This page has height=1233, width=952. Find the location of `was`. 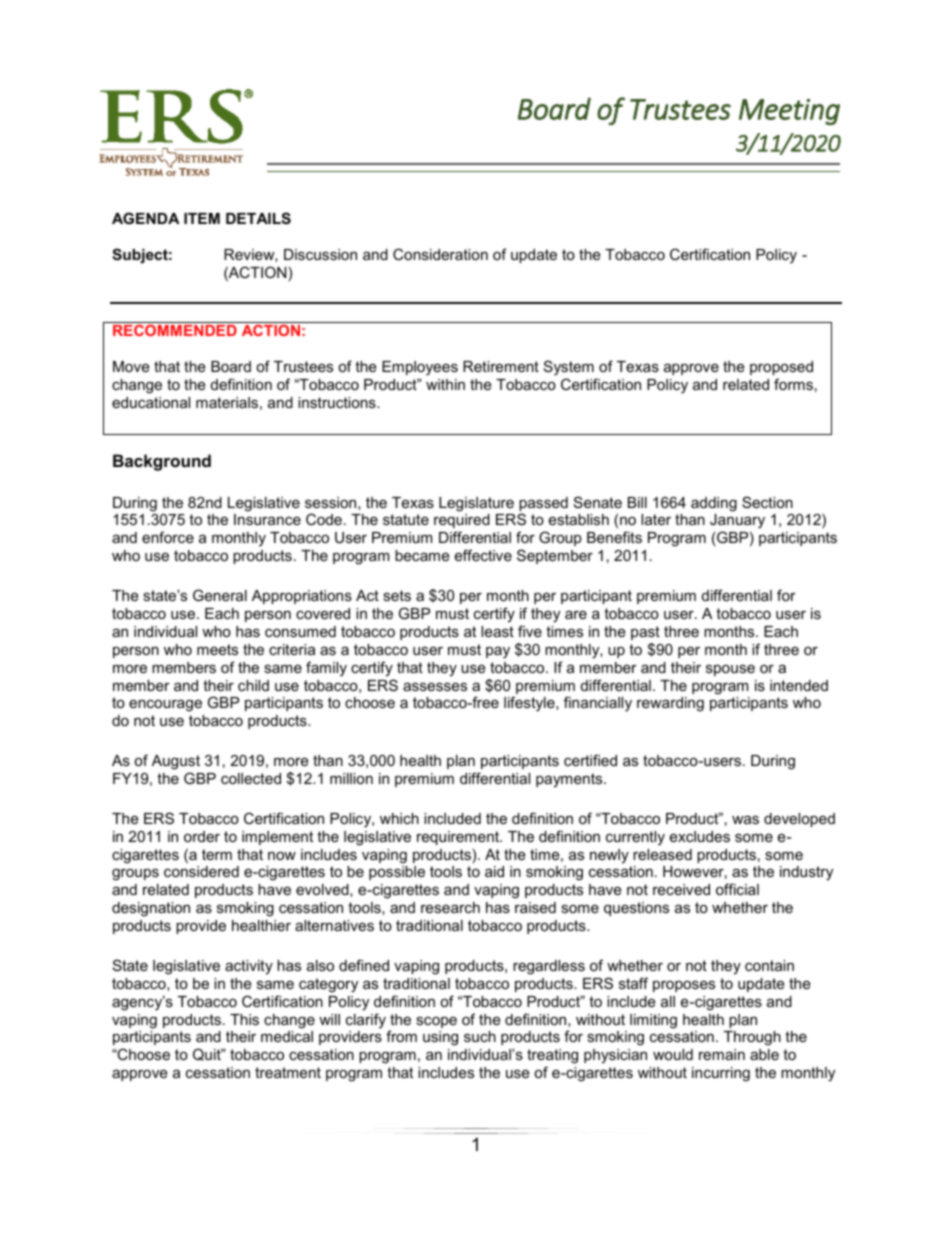

was is located at coordinates (745, 819).
